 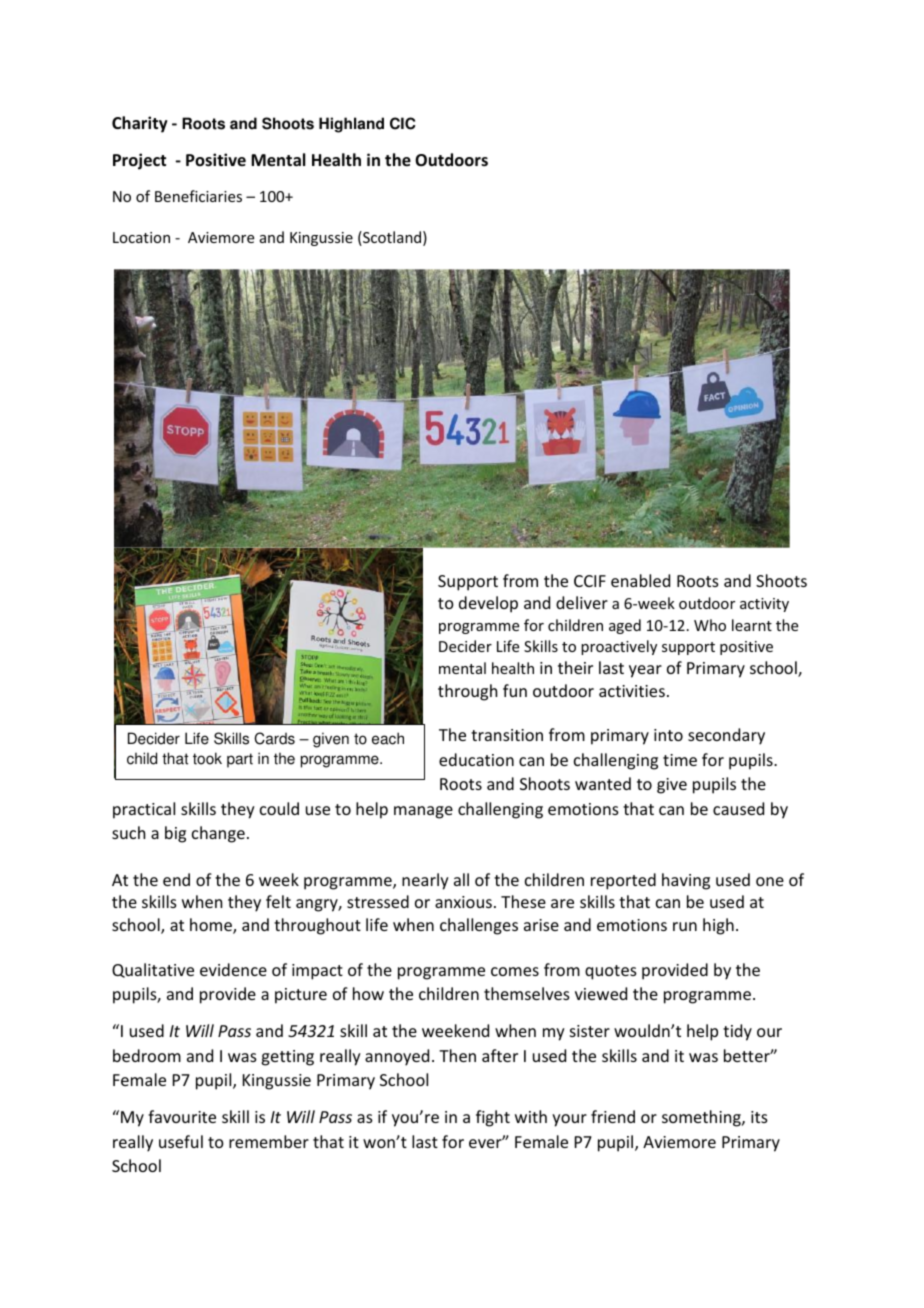 I want to click on into, so click(x=668, y=735).
